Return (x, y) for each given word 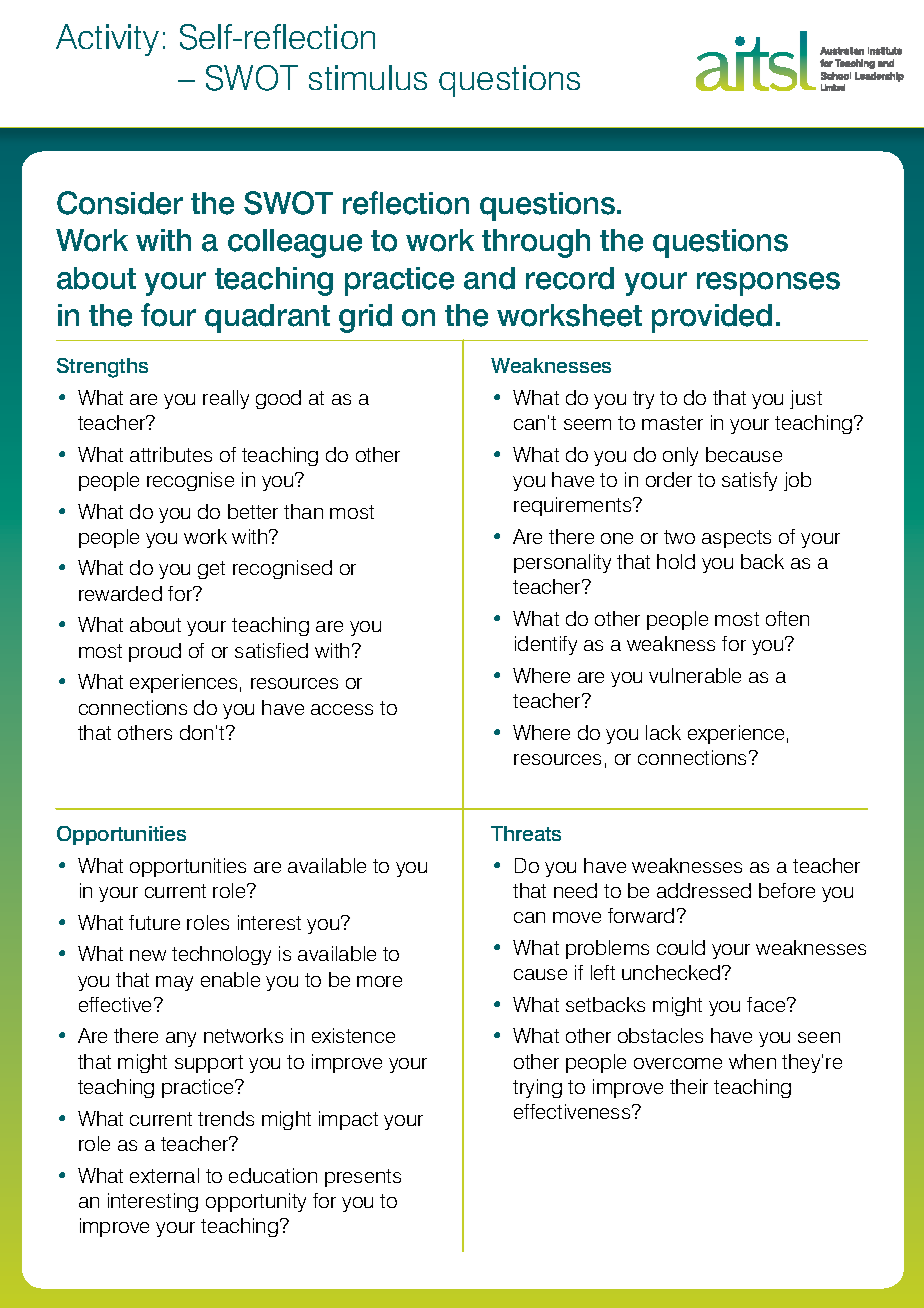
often (787, 618)
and (489, 278)
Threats (526, 833)
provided (712, 318)
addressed (704, 890)
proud (155, 652)
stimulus (368, 77)
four (168, 315)
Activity (107, 40)
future (154, 922)
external (164, 1175)
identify (546, 645)
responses (768, 284)
